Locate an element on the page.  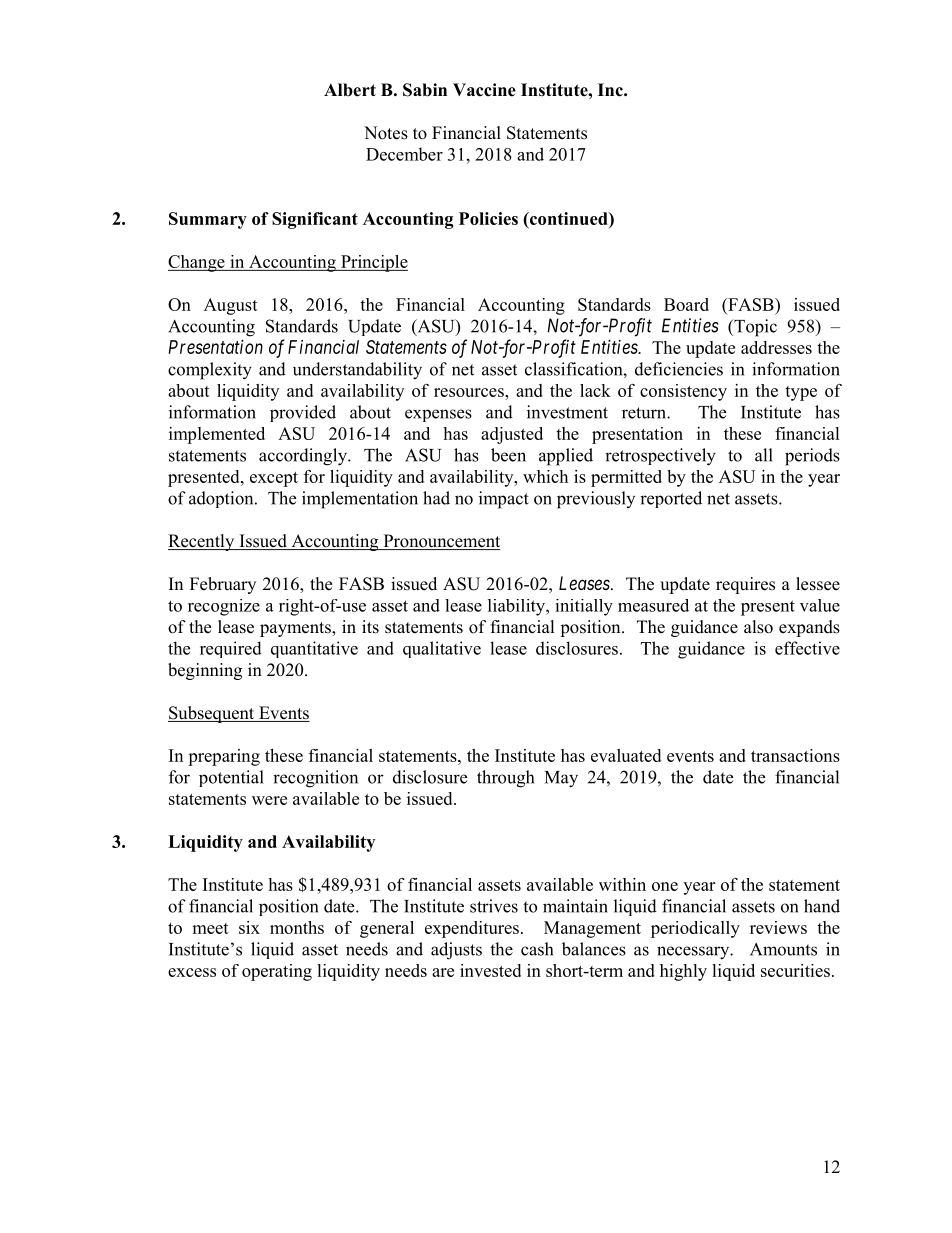
also is located at coordinates (758, 627).
